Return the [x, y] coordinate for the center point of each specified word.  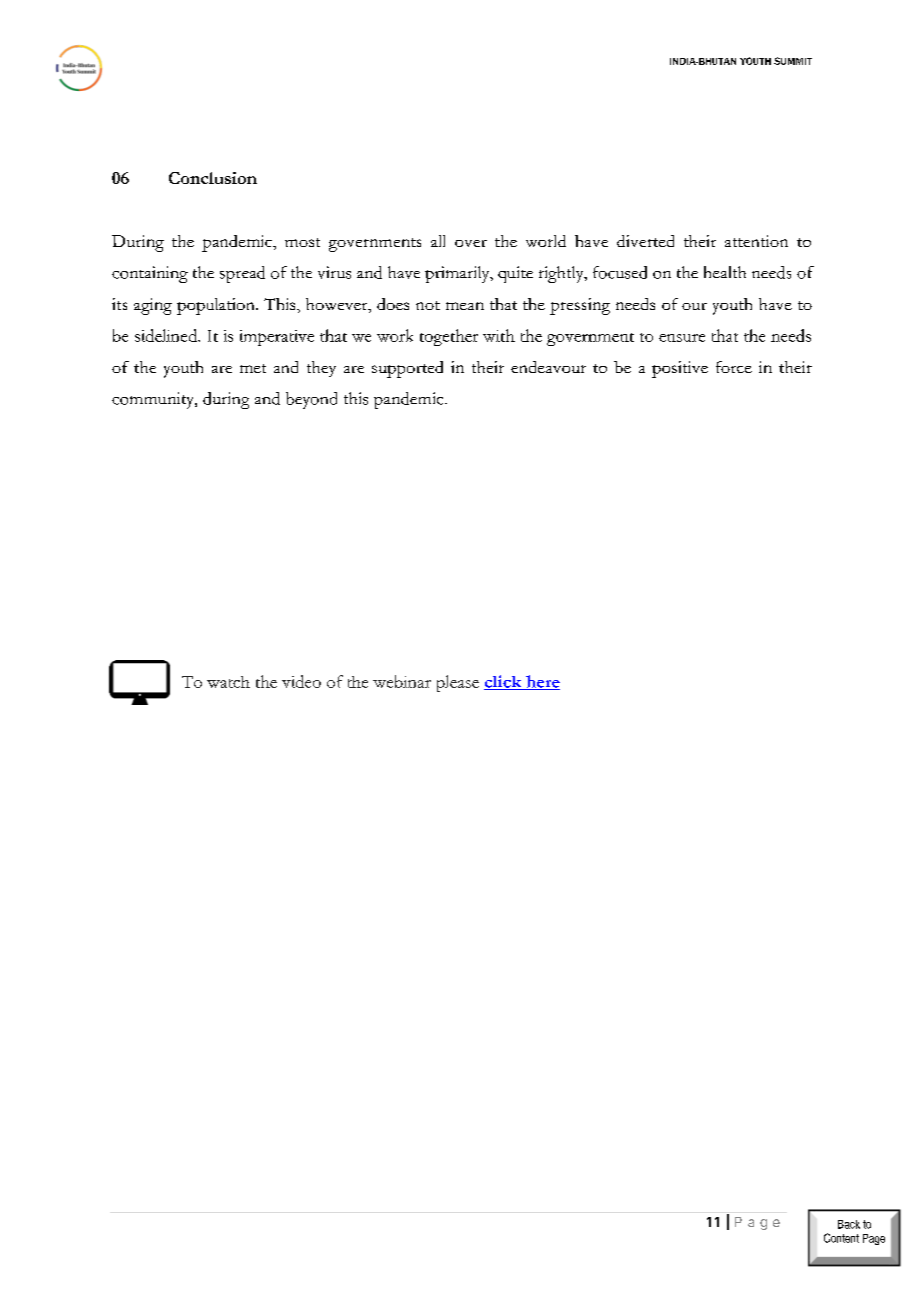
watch [228, 682]
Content [841, 1238]
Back [849, 1224]
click [504, 682]
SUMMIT [793, 61]
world [546, 241]
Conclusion [213, 178]
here [542, 682]
